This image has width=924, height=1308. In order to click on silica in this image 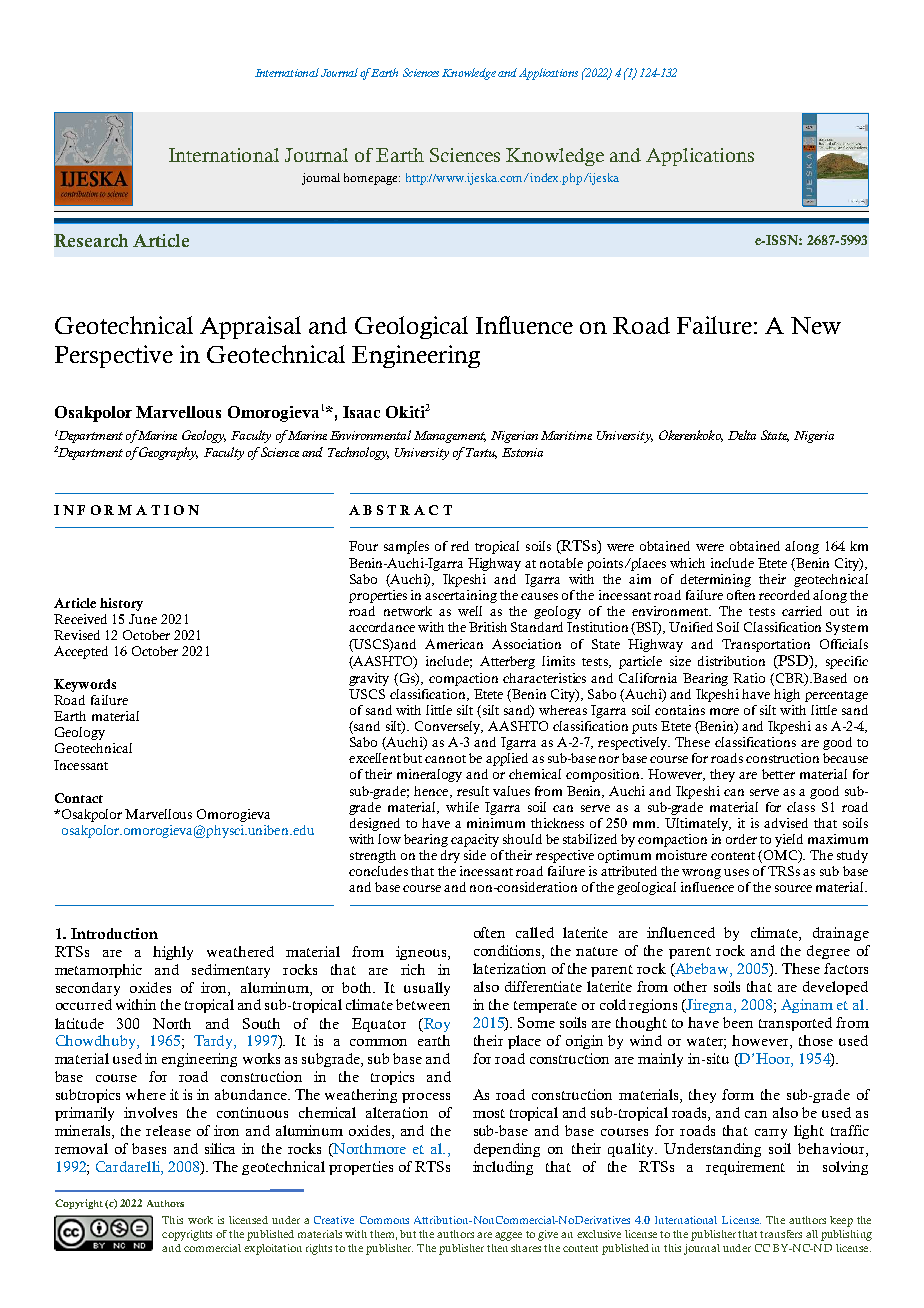, I will do `click(220, 1148)`.
